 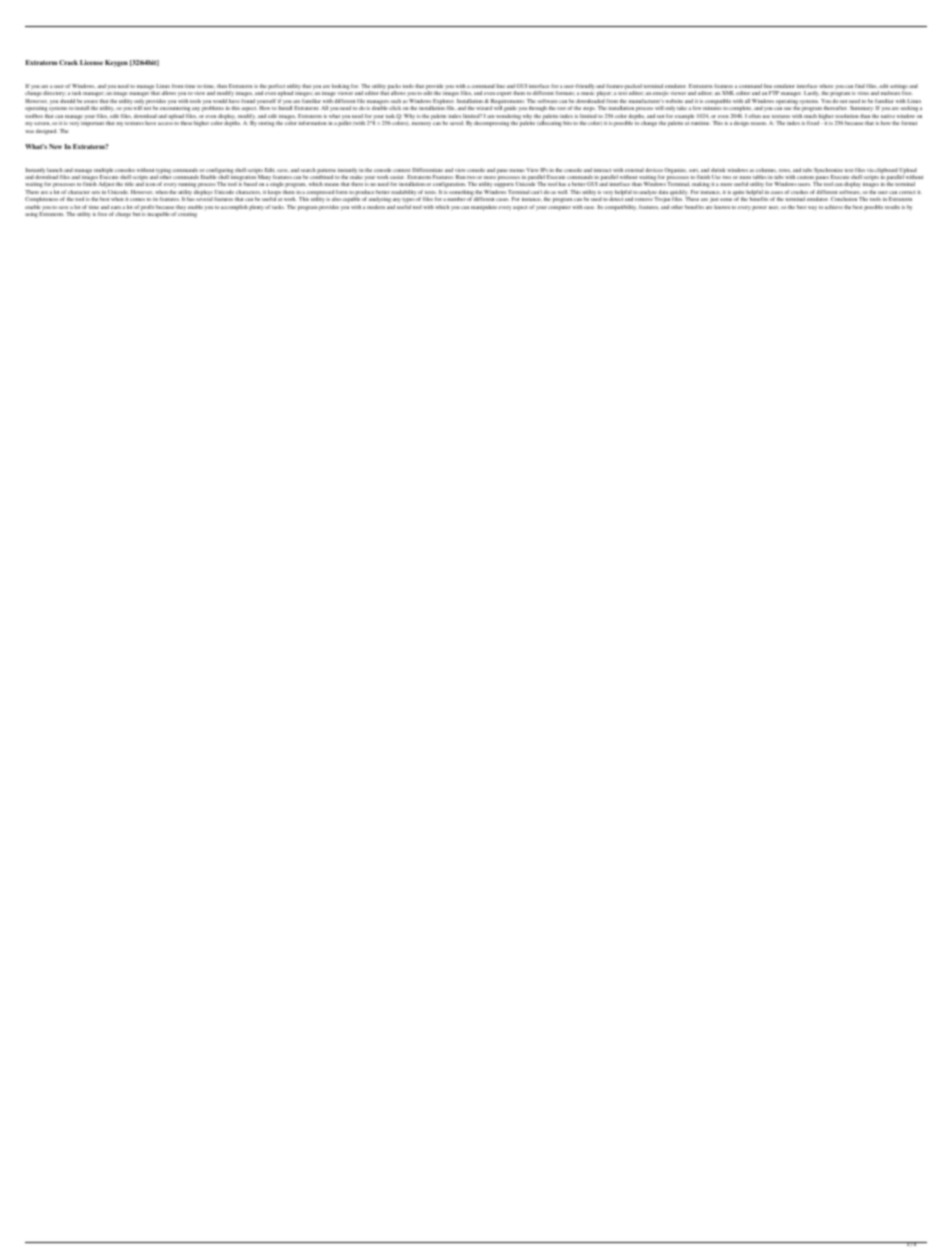 I want to click on Keygen, so click(x=116, y=63).
